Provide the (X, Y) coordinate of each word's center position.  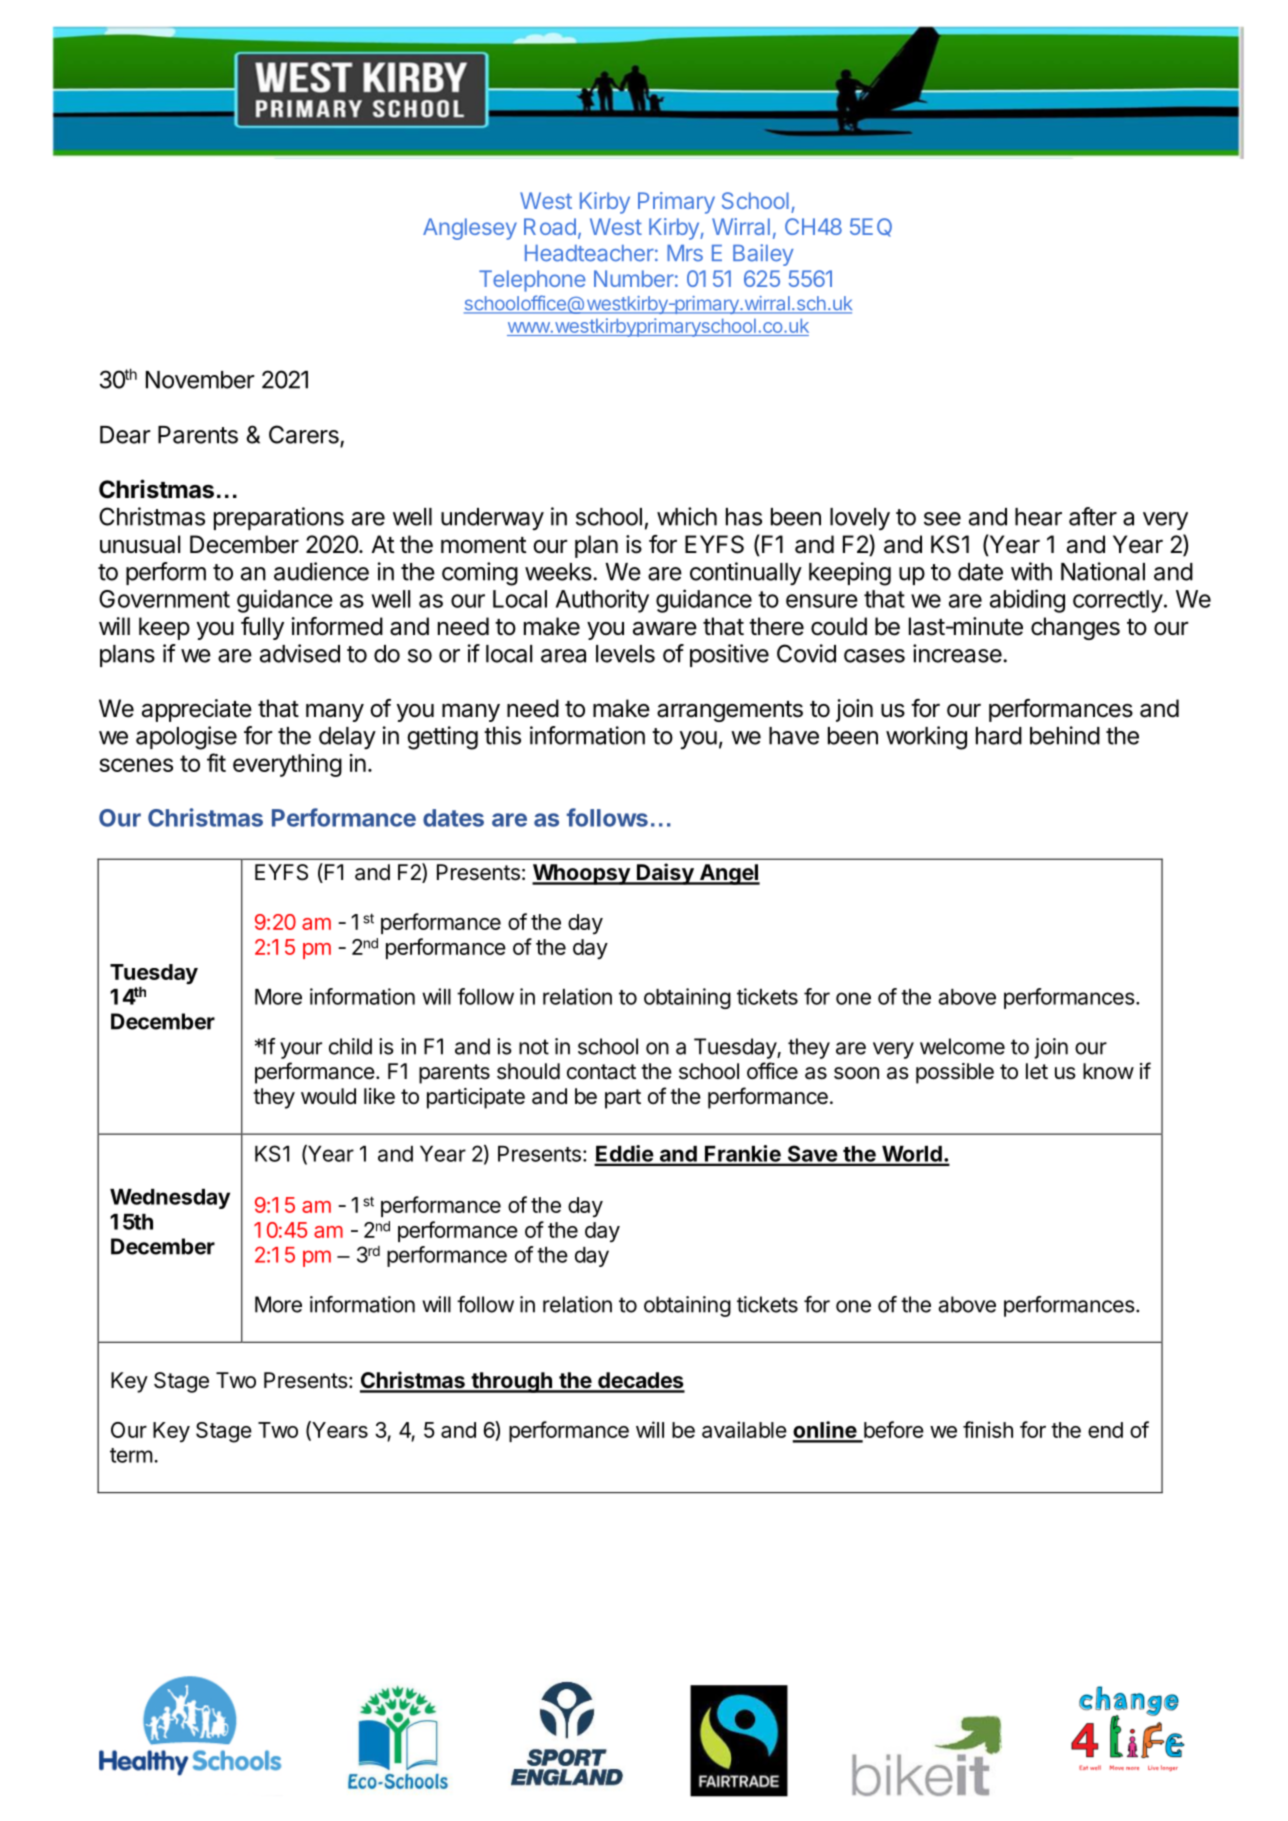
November (200, 380)
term (131, 1455)
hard (999, 736)
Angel (728, 874)
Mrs (685, 253)
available (744, 1429)
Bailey (763, 255)
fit (216, 762)
